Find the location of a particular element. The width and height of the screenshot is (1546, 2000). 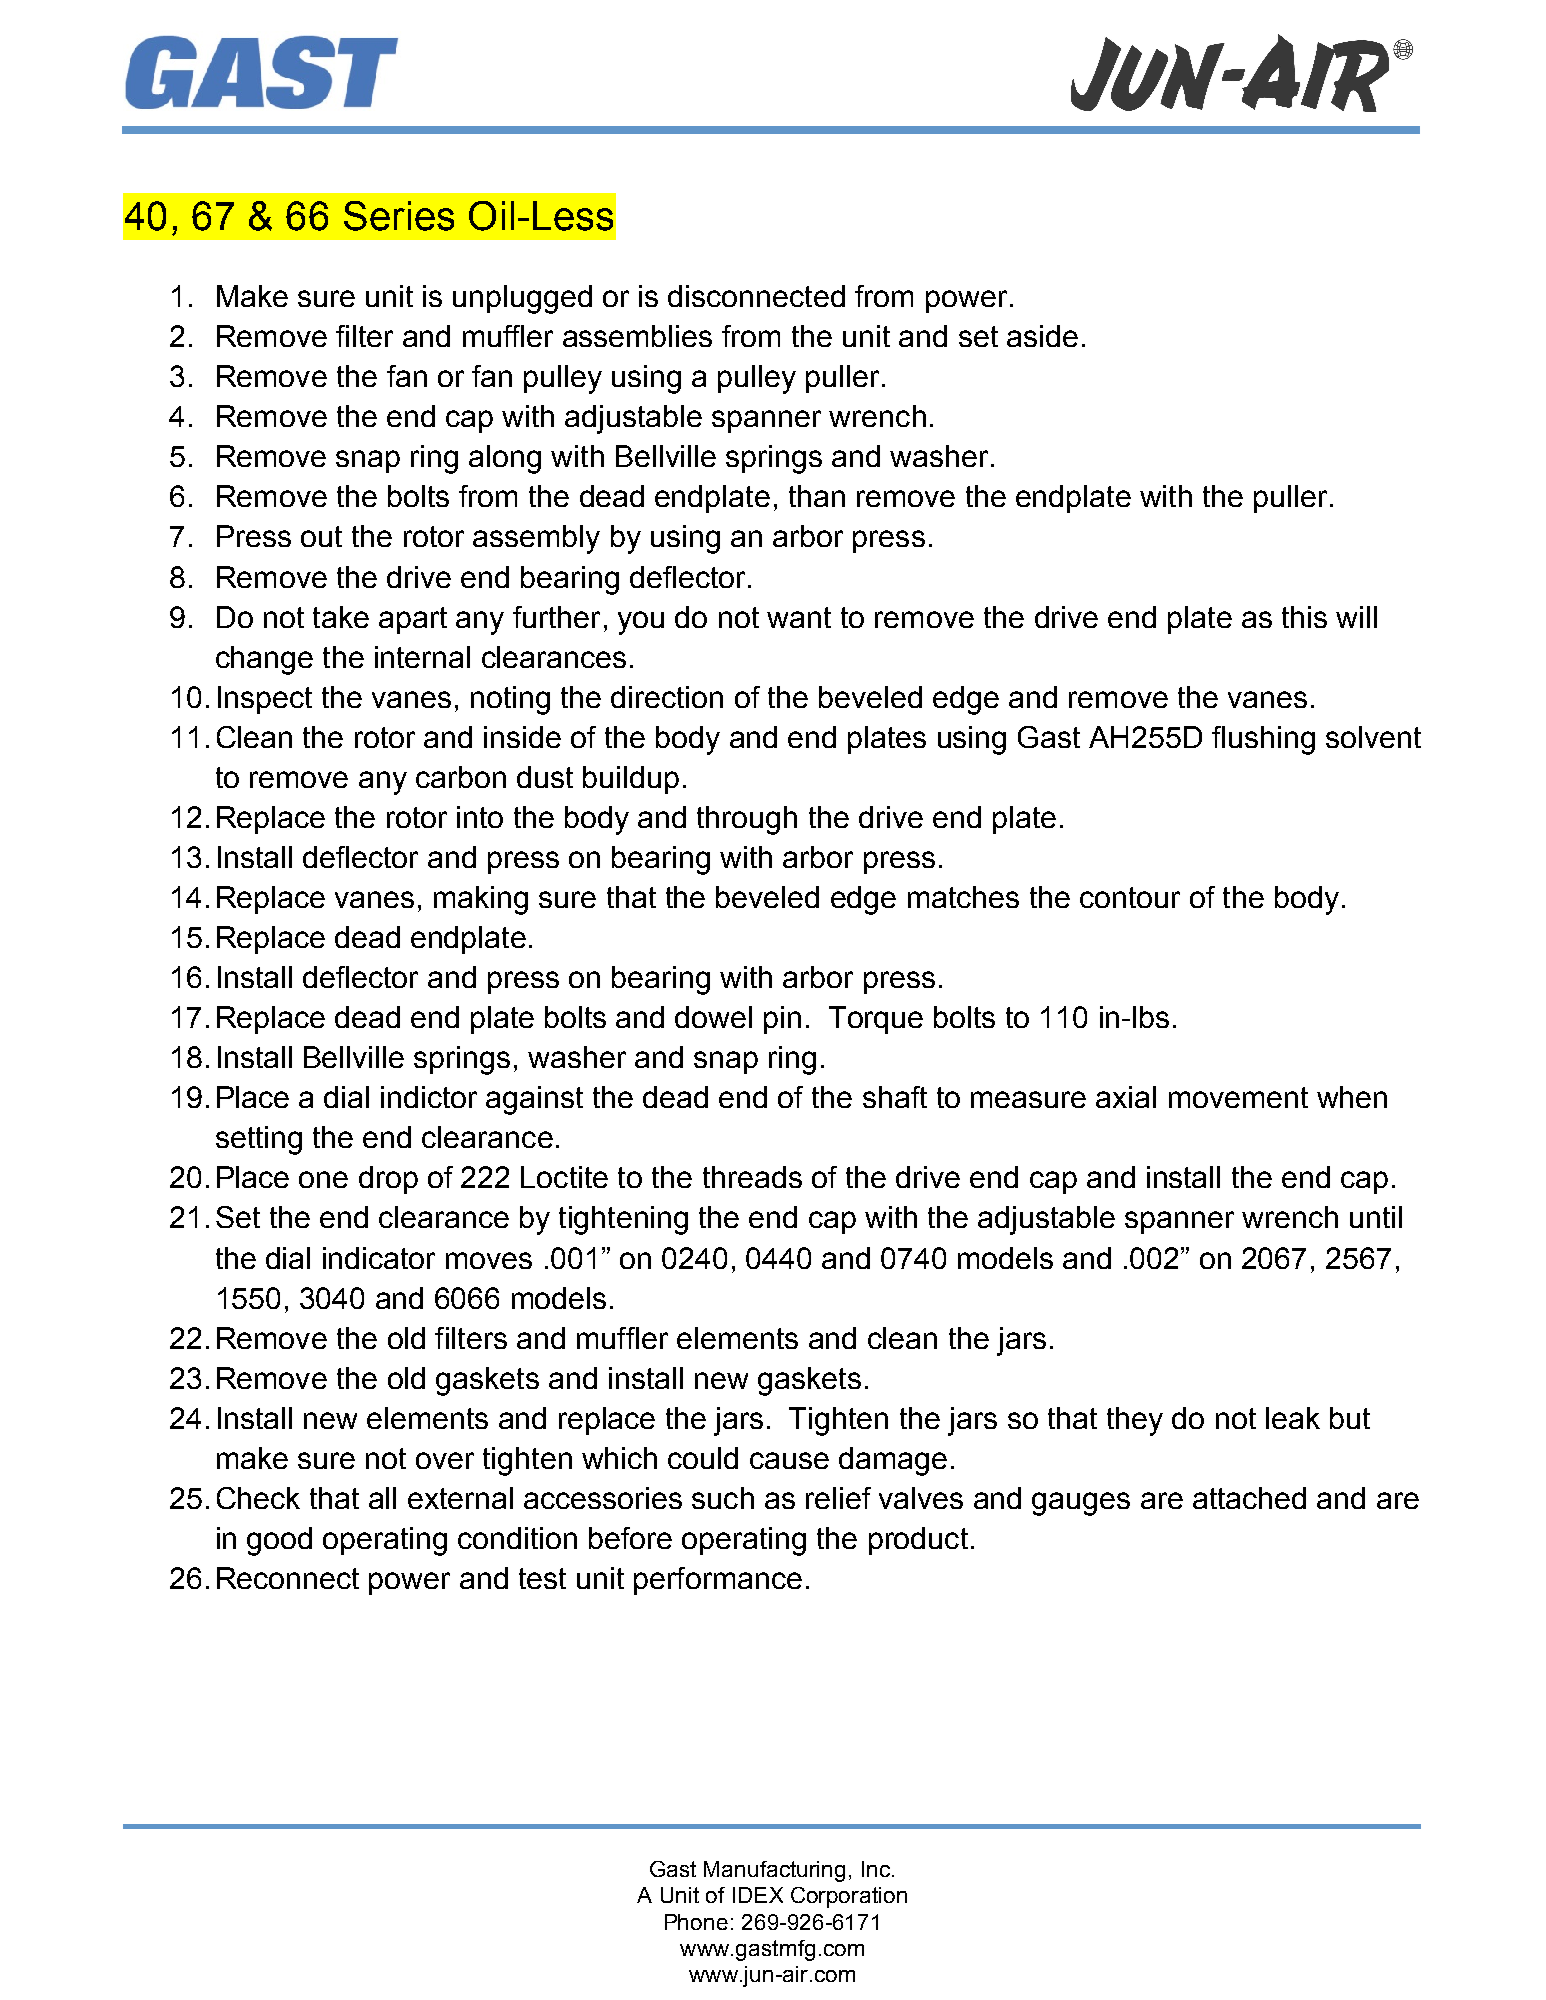

aside is located at coordinates (1042, 336).
